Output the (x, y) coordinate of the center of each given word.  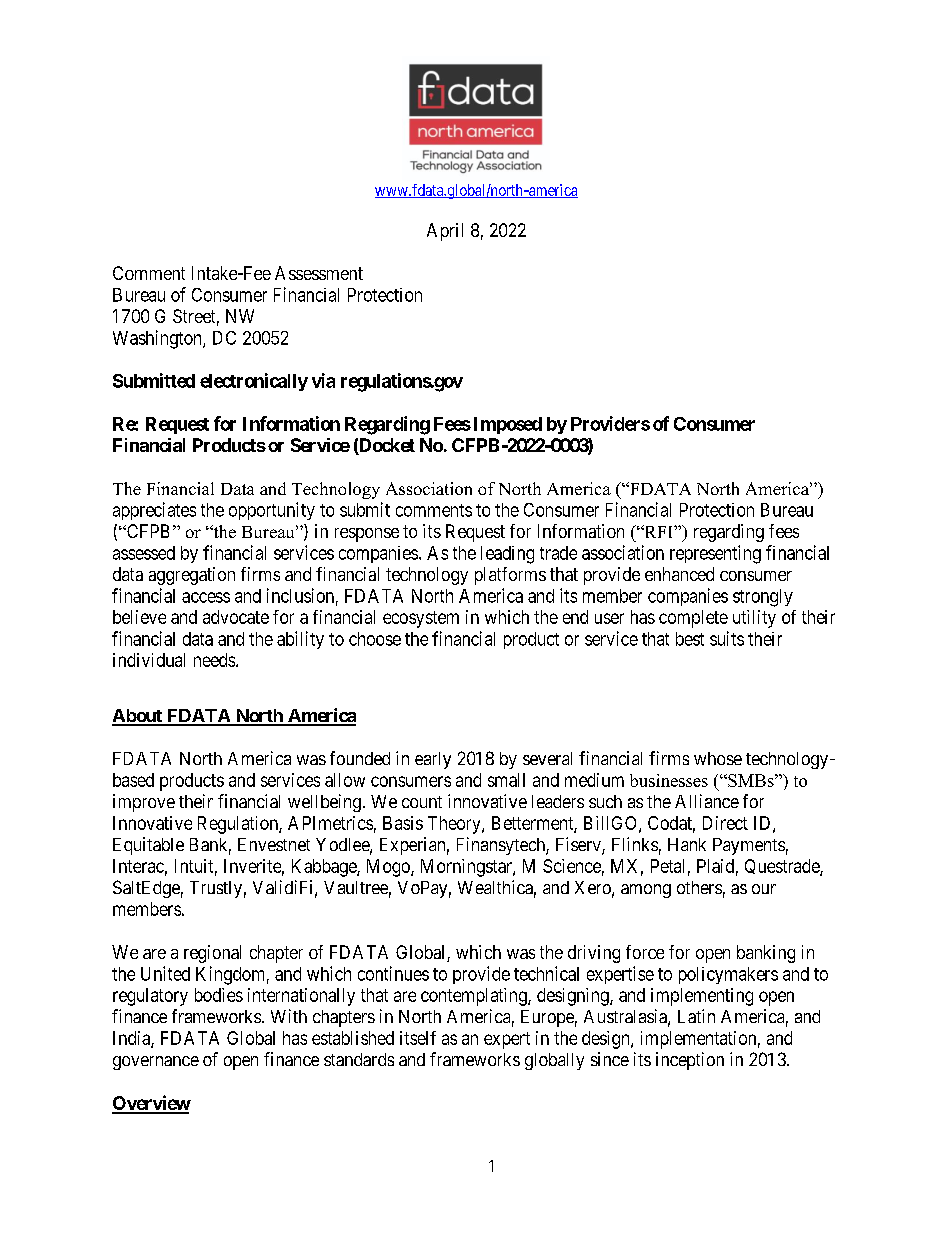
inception (690, 1061)
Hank (687, 844)
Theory (455, 825)
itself (418, 1038)
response (367, 535)
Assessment (319, 273)
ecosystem (421, 619)
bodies (219, 995)
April (445, 232)
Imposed (508, 425)
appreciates (154, 511)
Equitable (148, 846)
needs (215, 660)
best (690, 639)
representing (715, 554)
